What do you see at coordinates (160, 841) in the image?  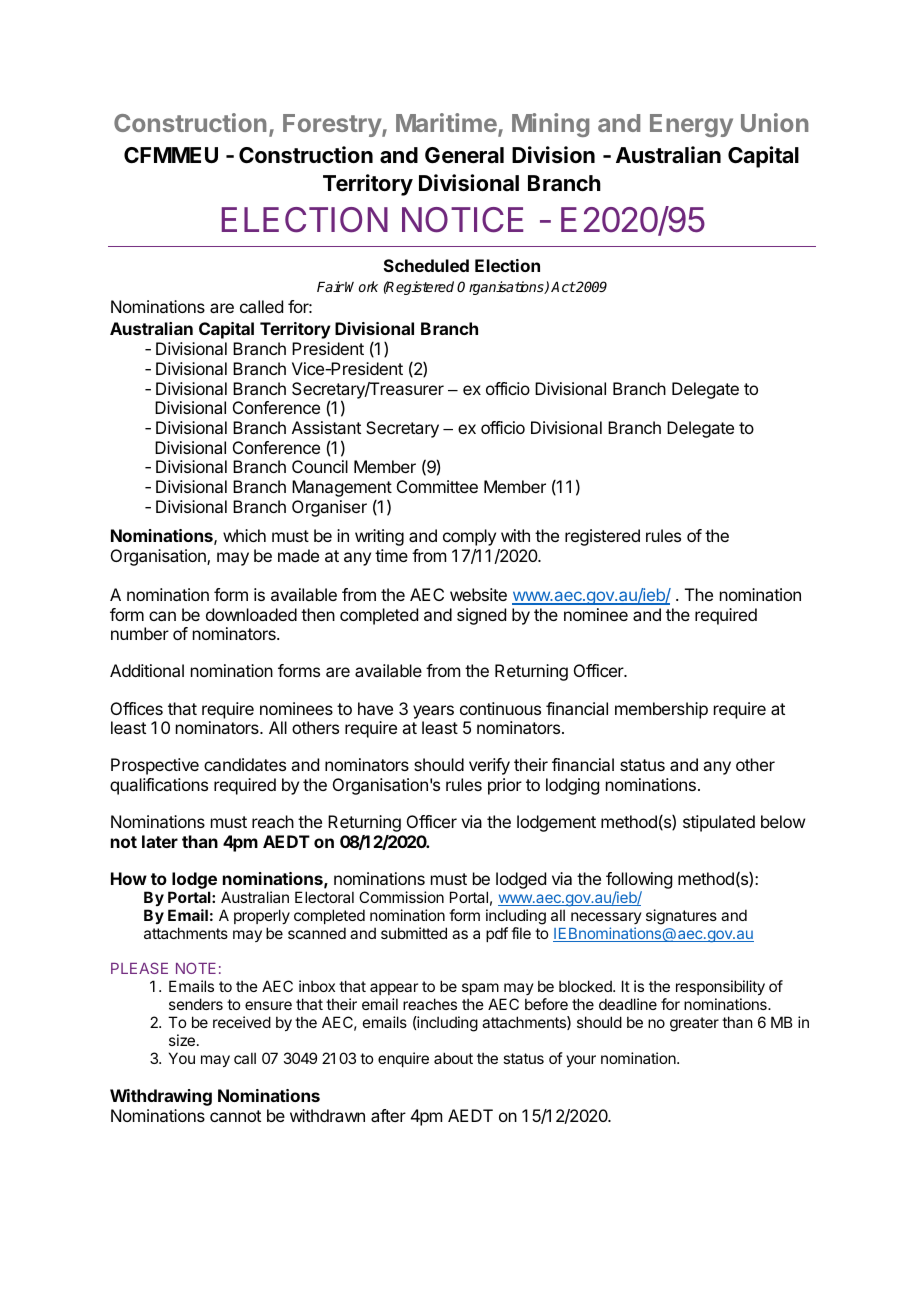 I see `later` at bounding box center [160, 841].
